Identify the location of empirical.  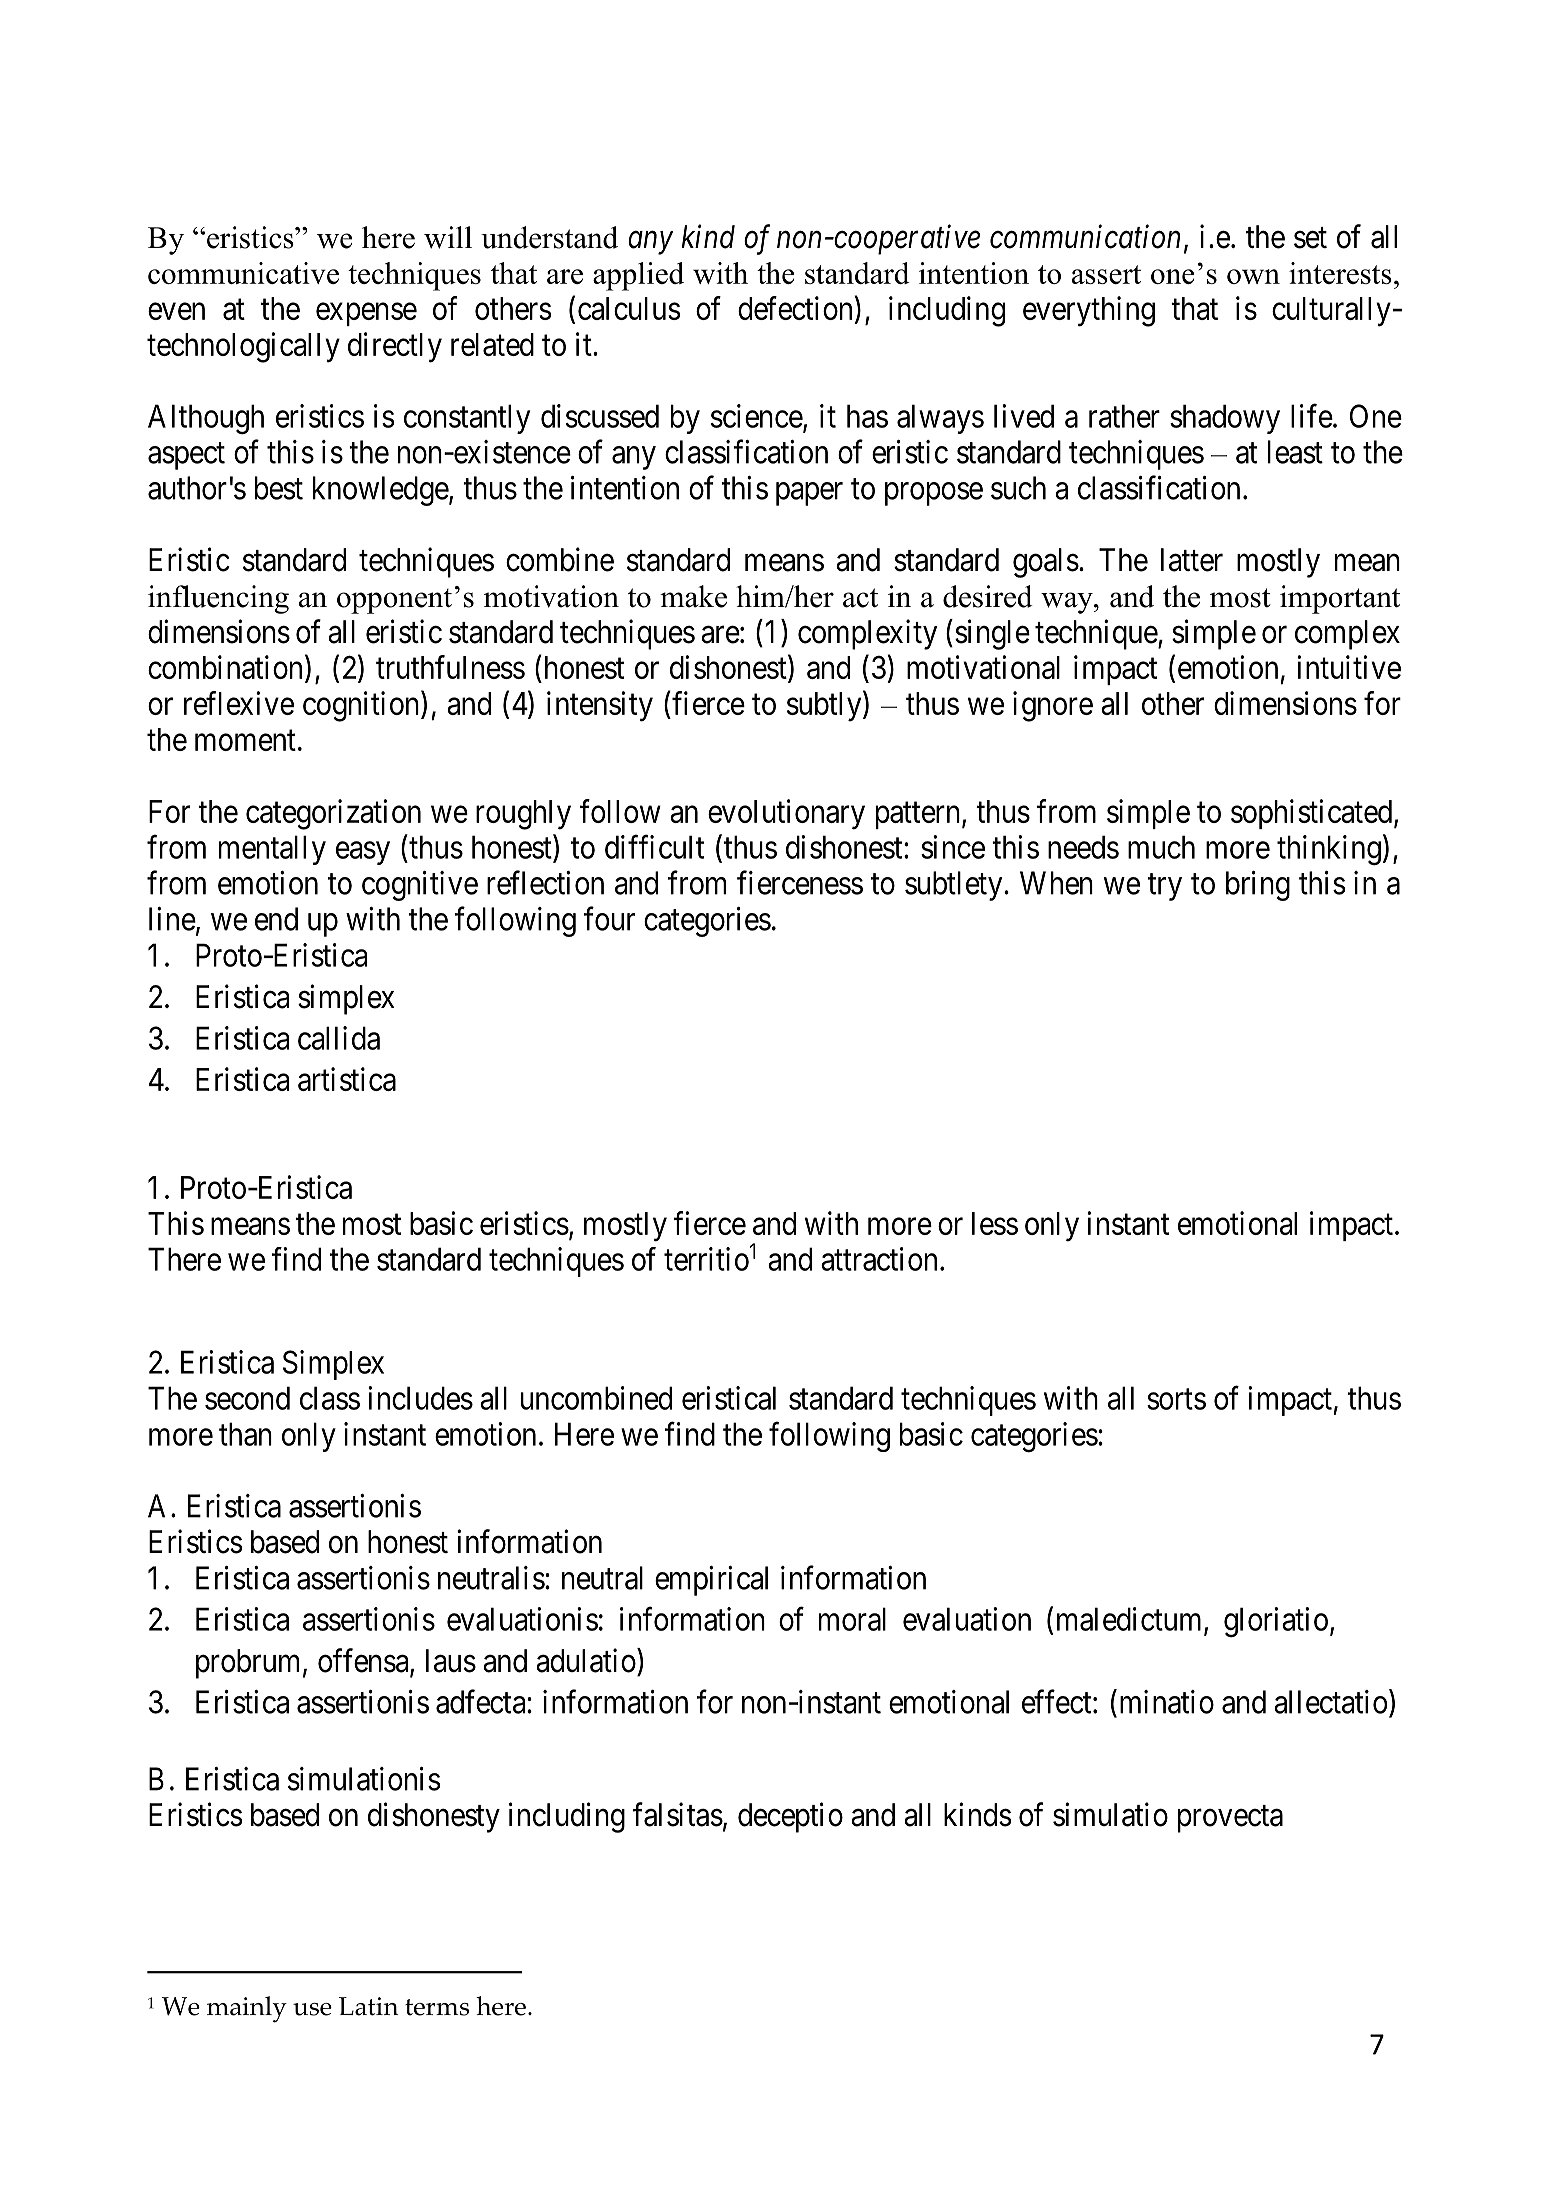
(711, 1581).
